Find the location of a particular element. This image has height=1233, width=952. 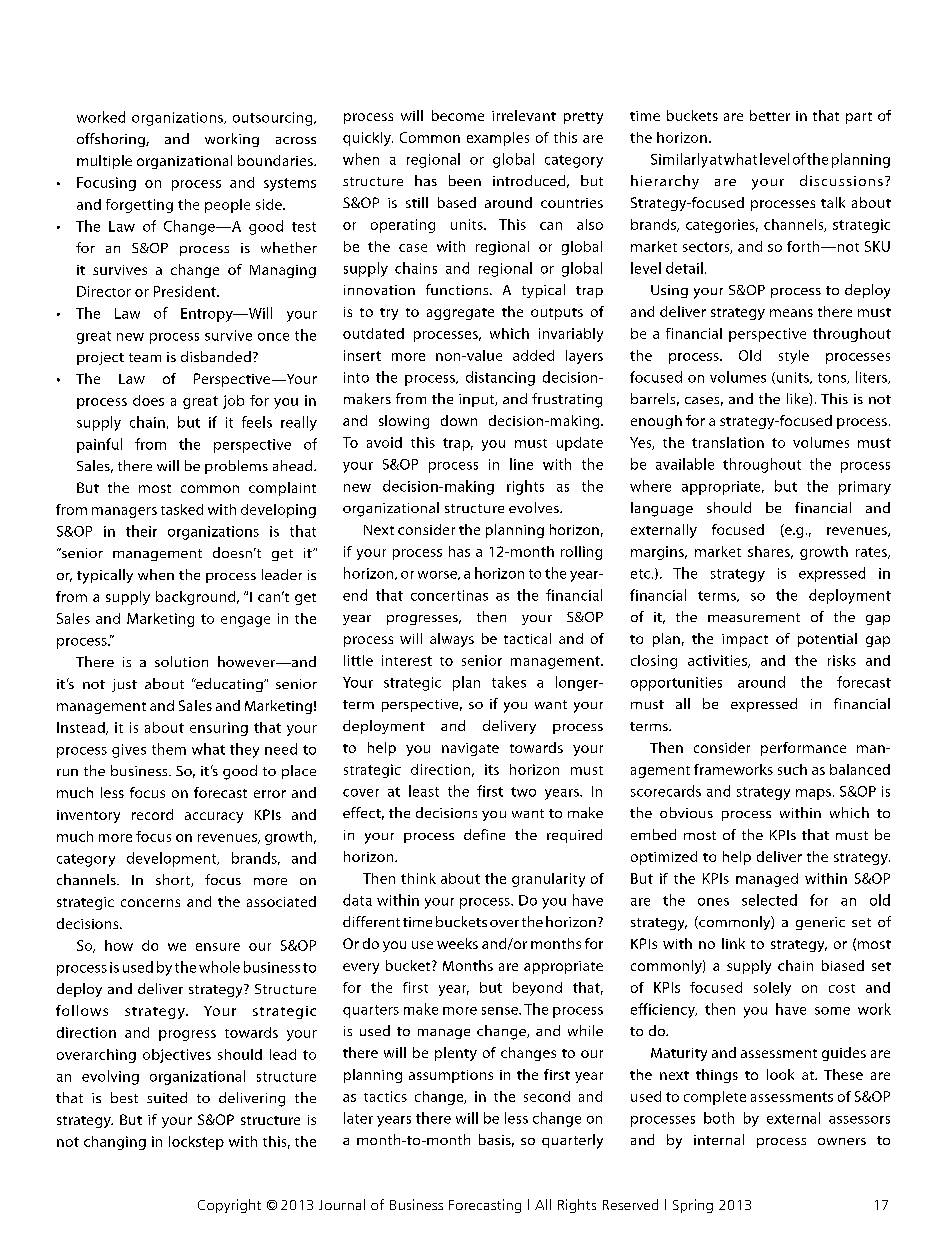

line is located at coordinates (521, 464).
